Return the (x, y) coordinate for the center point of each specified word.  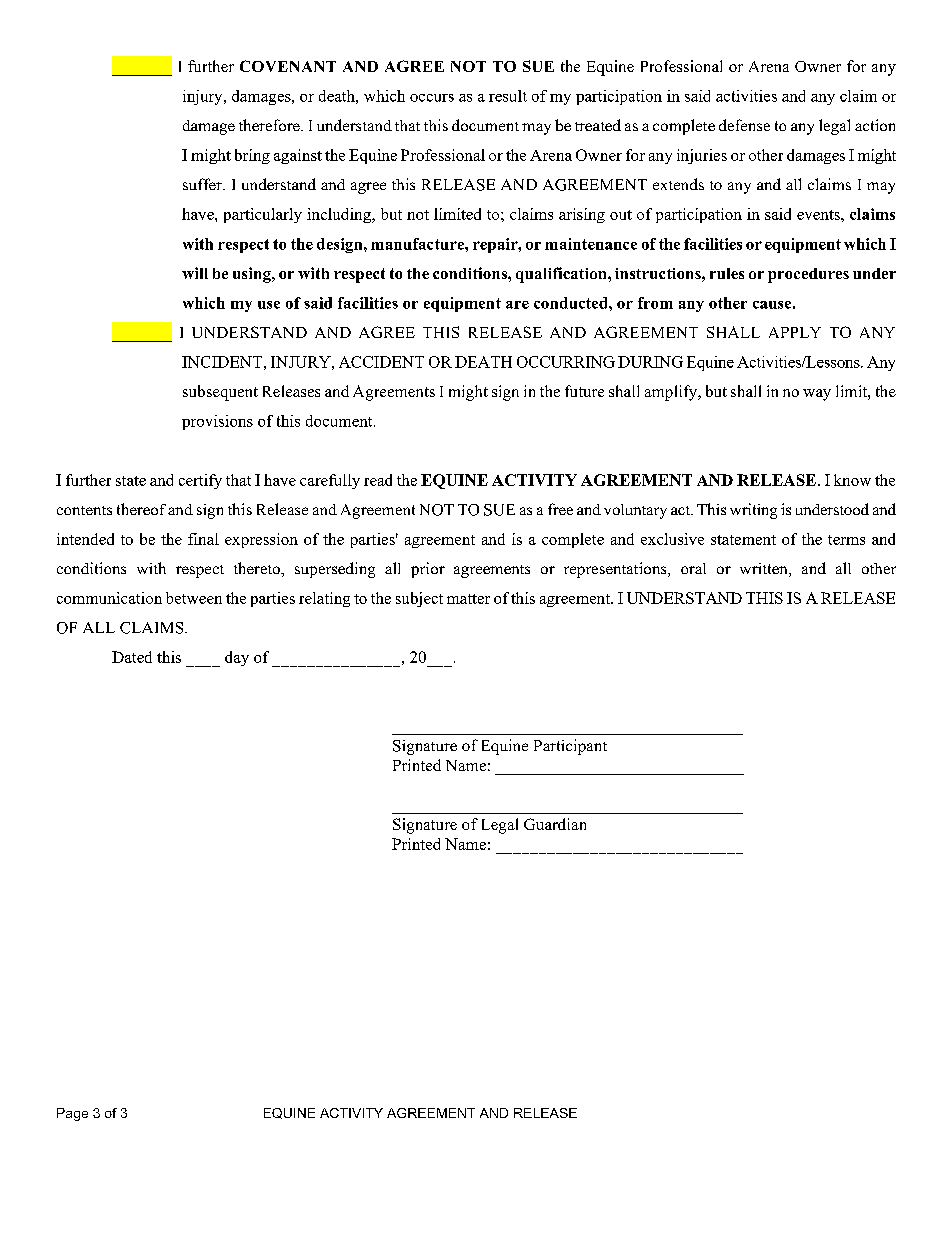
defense (744, 125)
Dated (132, 657)
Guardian (555, 824)
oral (693, 568)
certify (200, 481)
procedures (808, 275)
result (508, 96)
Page (72, 1114)
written (765, 570)
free (560, 509)
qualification (562, 275)
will (195, 273)
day (237, 658)
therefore (270, 125)
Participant (570, 747)
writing (753, 511)
